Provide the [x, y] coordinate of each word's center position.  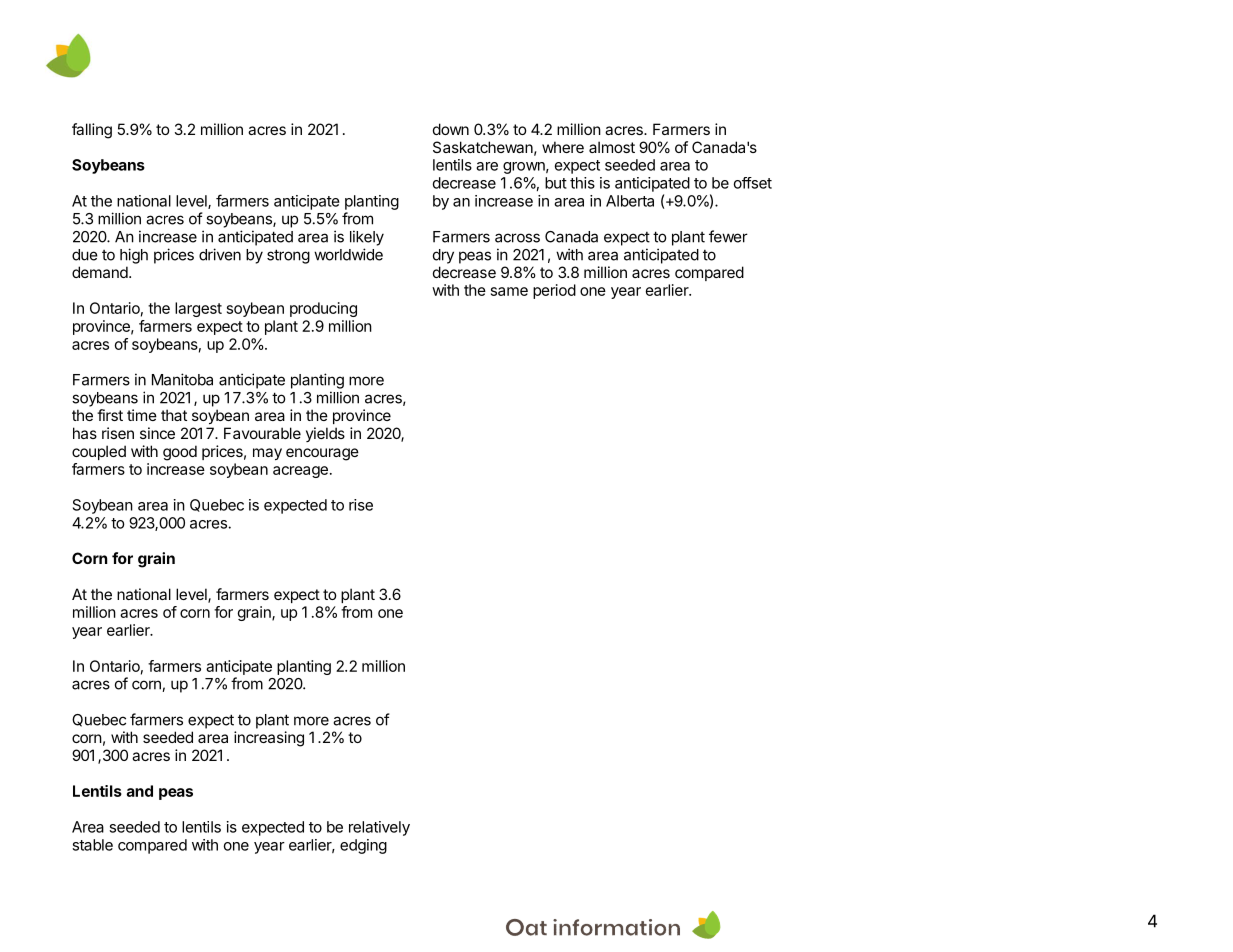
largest [198, 309]
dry [443, 256]
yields [325, 434]
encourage [322, 454]
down [451, 129]
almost [612, 147]
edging [363, 846]
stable [92, 845]
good [180, 453]
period [554, 291]
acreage [300, 472]
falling [92, 131]
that [174, 415]
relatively [379, 828]
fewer [728, 236]
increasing [269, 739]
